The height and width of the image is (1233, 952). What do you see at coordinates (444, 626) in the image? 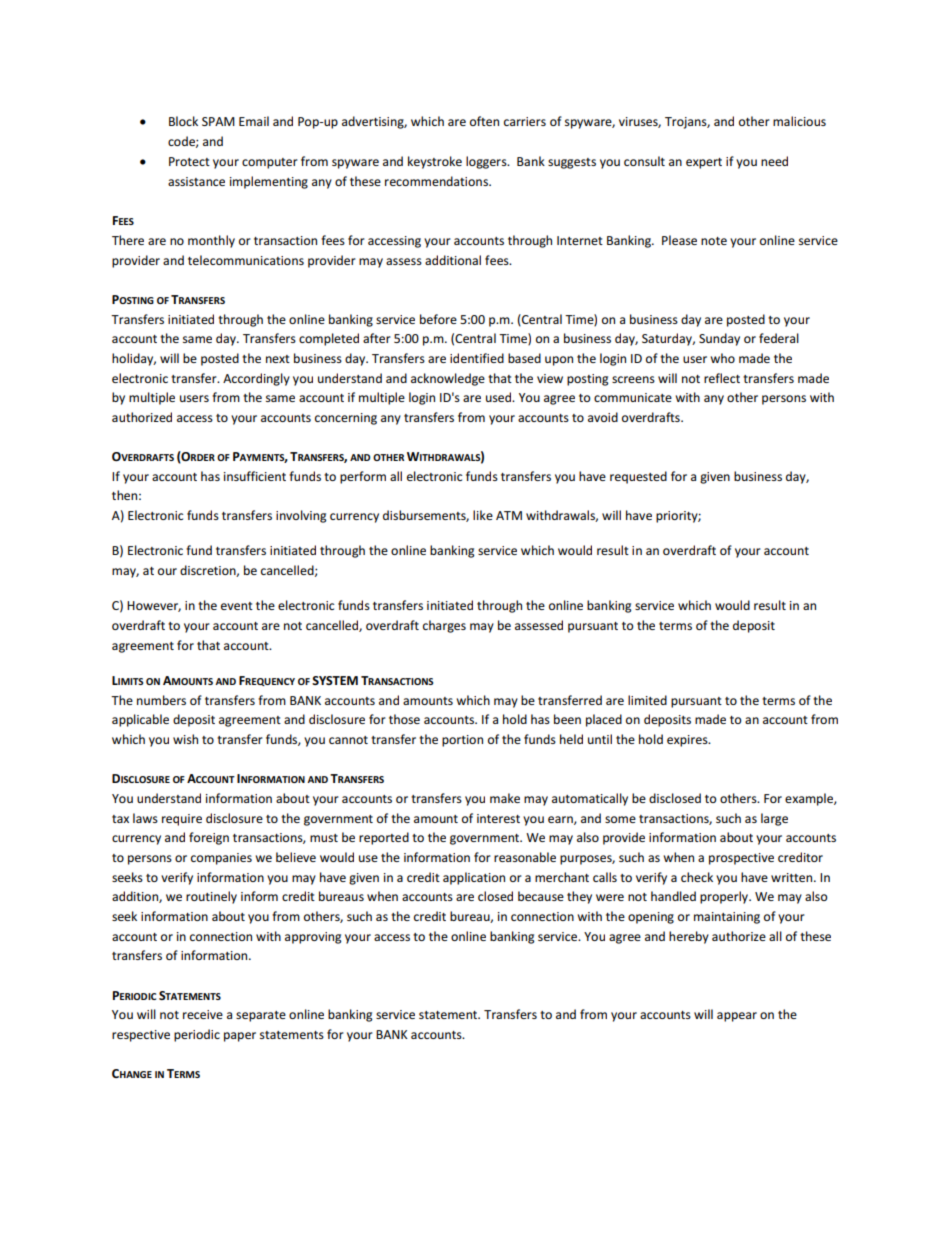
I see `charges` at bounding box center [444, 626].
